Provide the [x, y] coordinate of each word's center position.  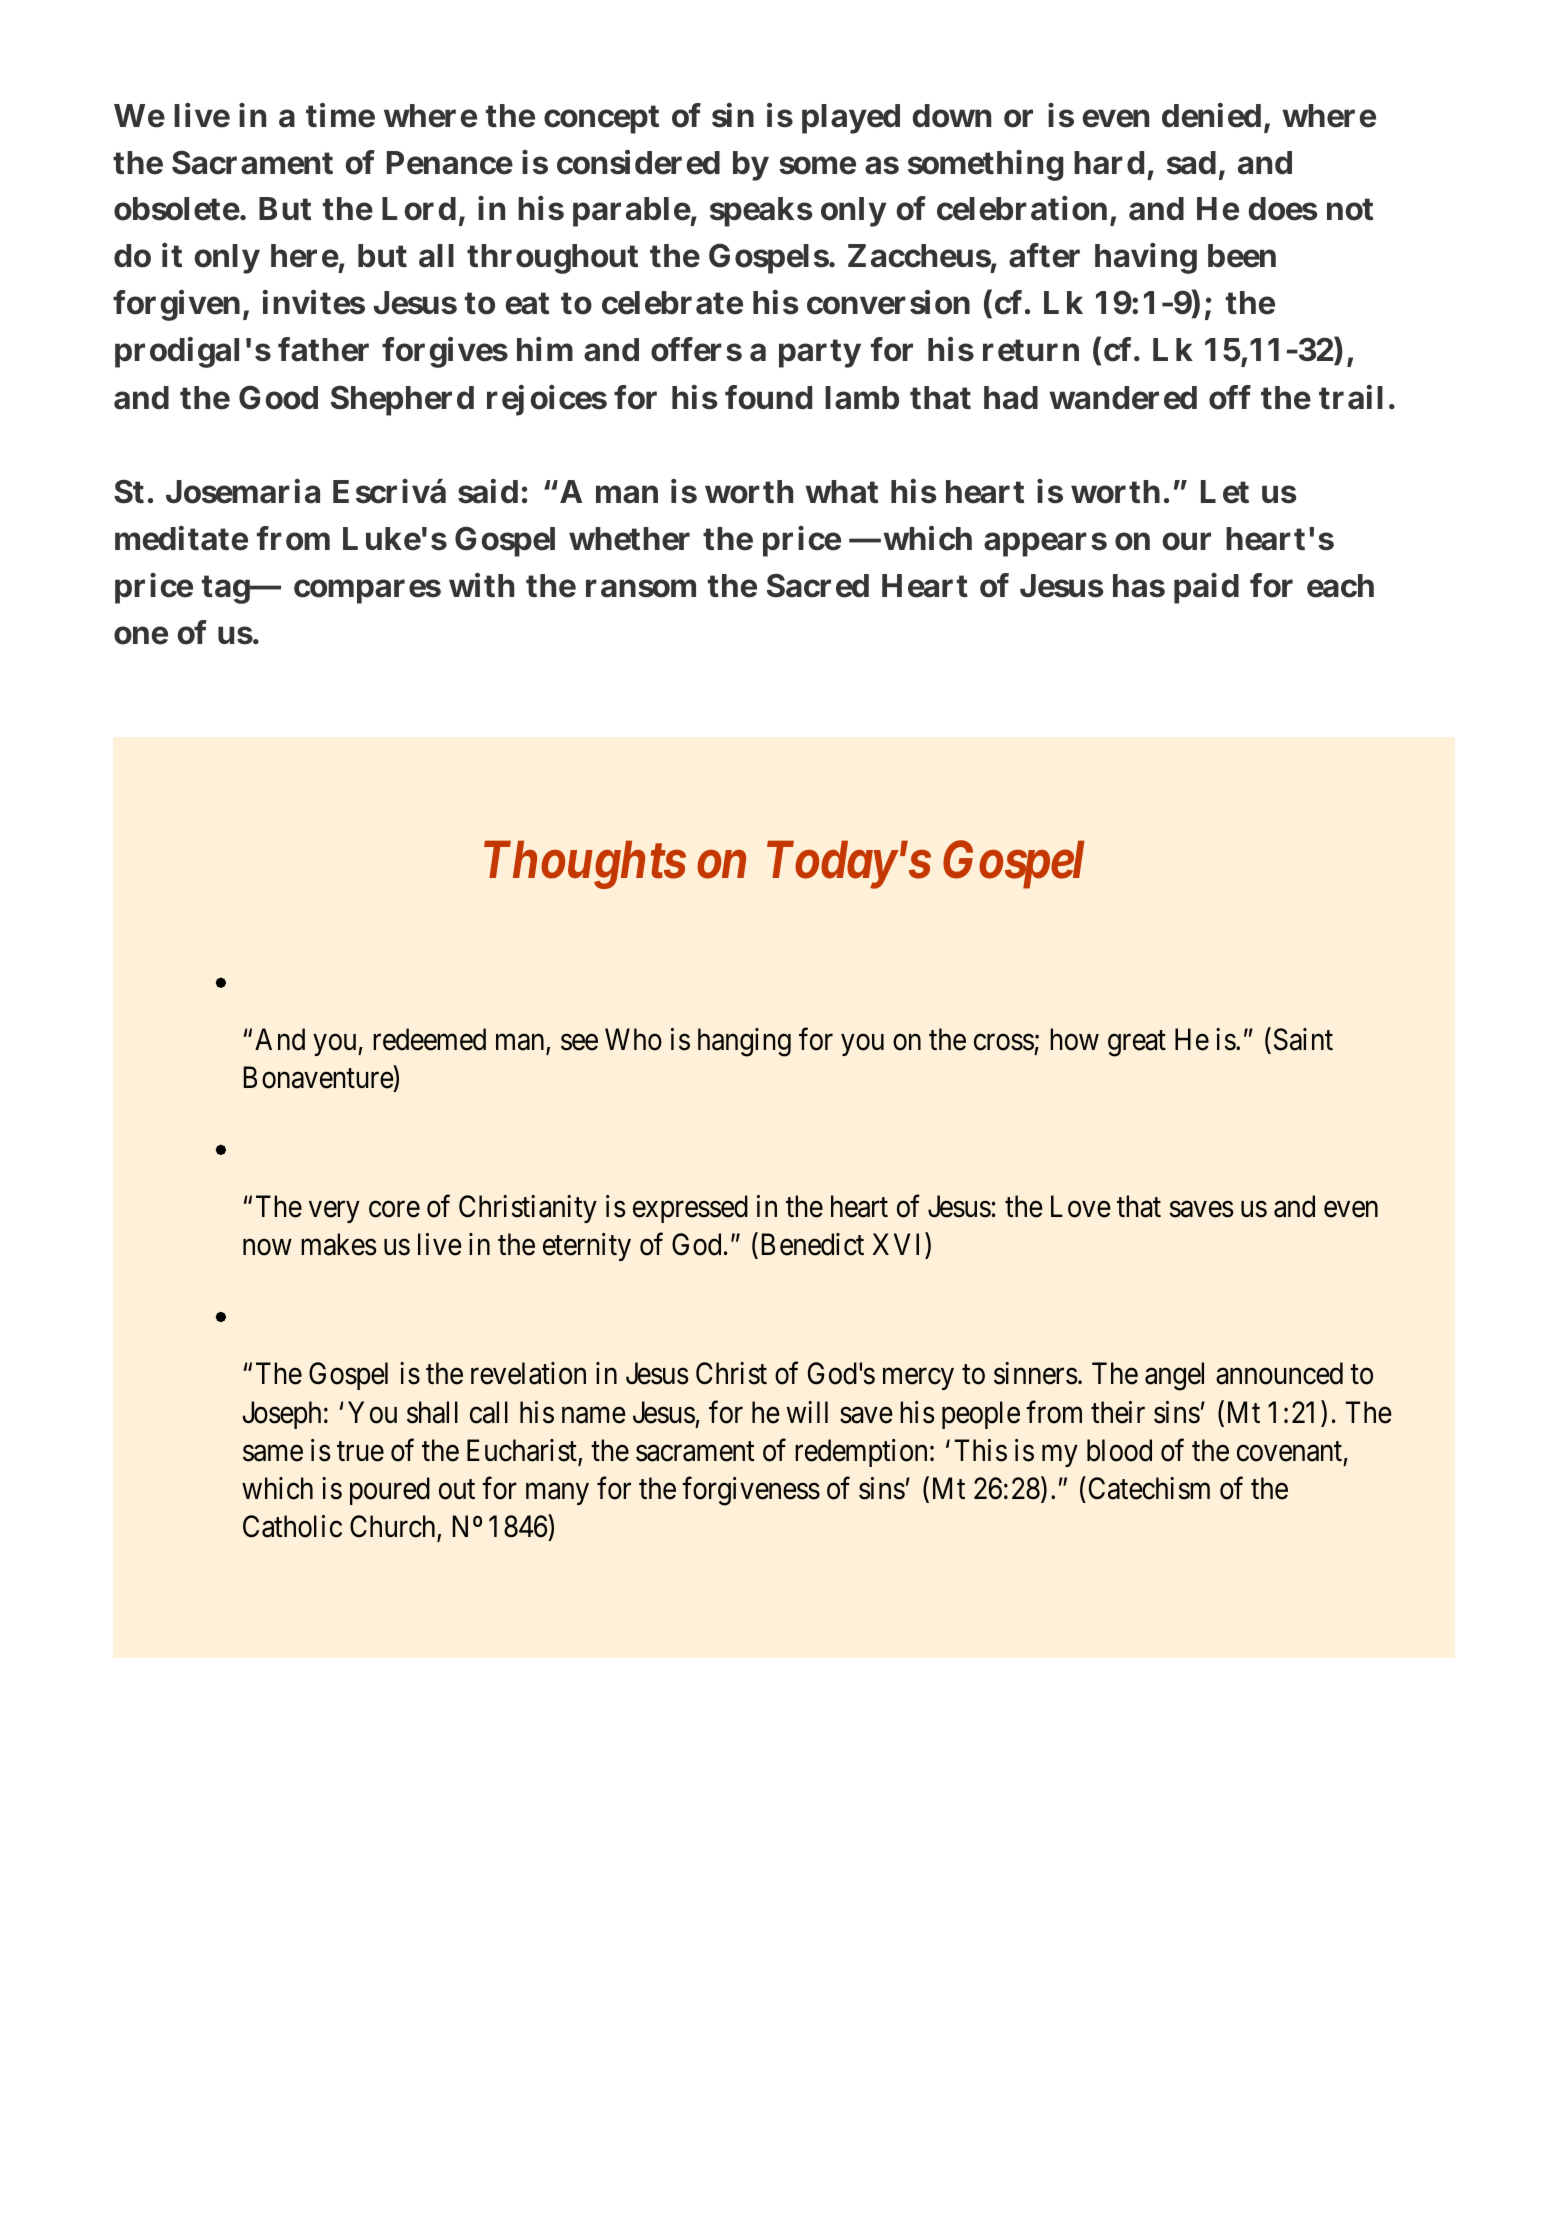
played [851, 119]
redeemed [429, 1039]
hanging [744, 1042]
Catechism [1149, 1488]
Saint [1303, 1039]
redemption [861, 1453]
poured [390, 1491]
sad [1191, 163]
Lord [419, 209]
